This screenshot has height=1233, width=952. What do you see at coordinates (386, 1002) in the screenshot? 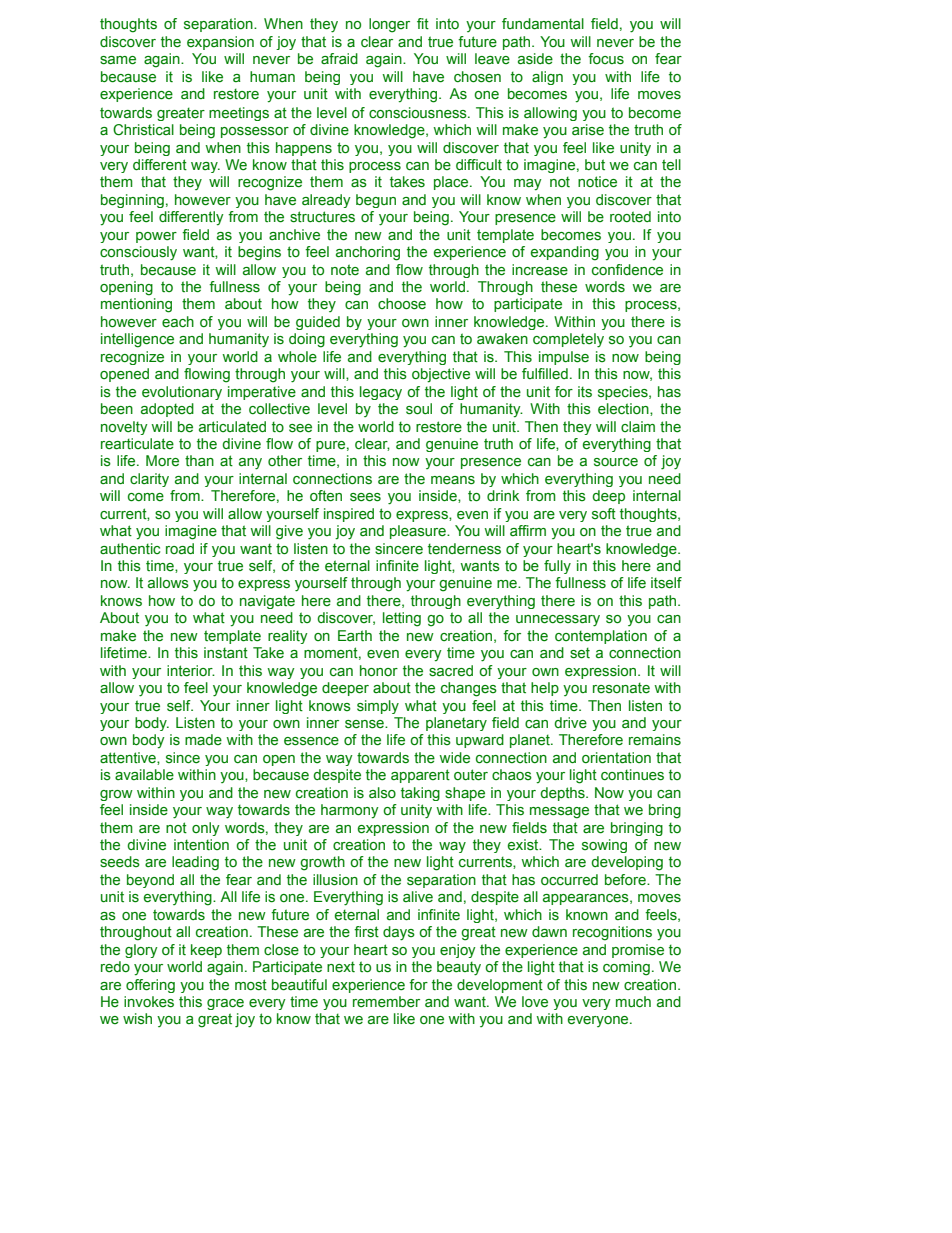
I see `remember` at bounding box center [386, 1002].
